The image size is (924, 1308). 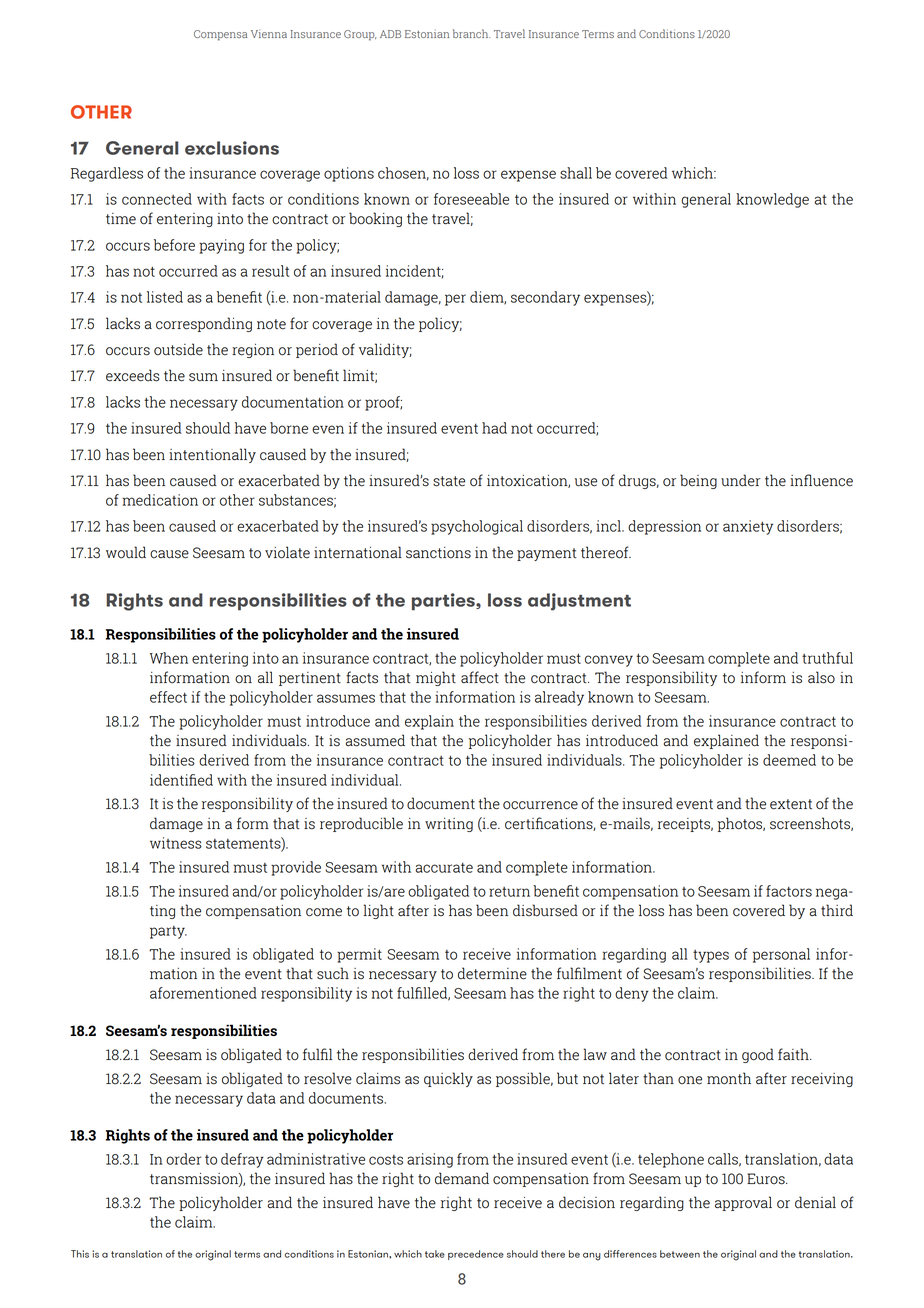 What do you see at coordinates (772, 200) in the screenshot?
I see `knowledge` at bounding box center [772, 200].
